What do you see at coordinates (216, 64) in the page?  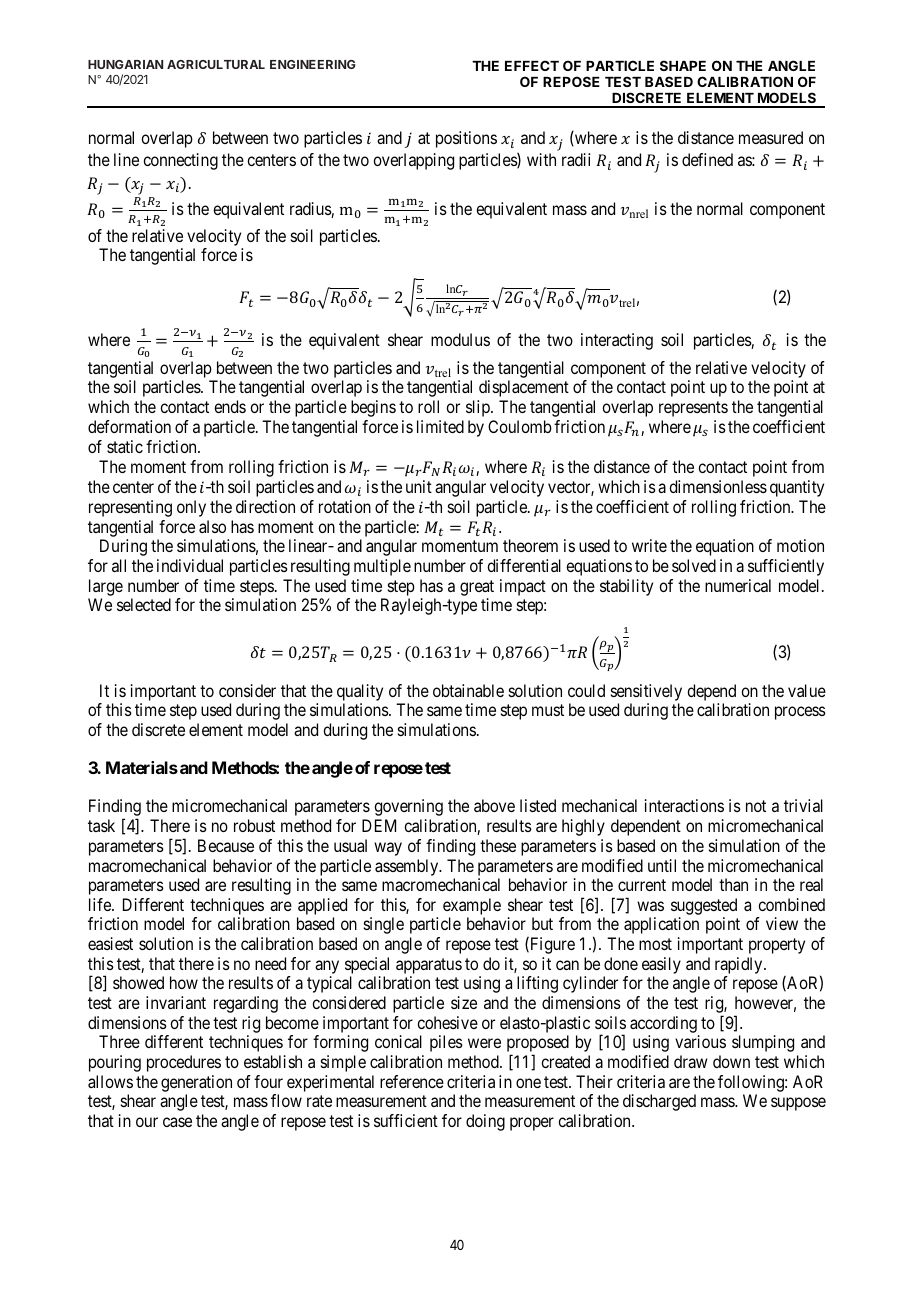 I see `AGRICULTURAL` at bounding box center [216, 64].
